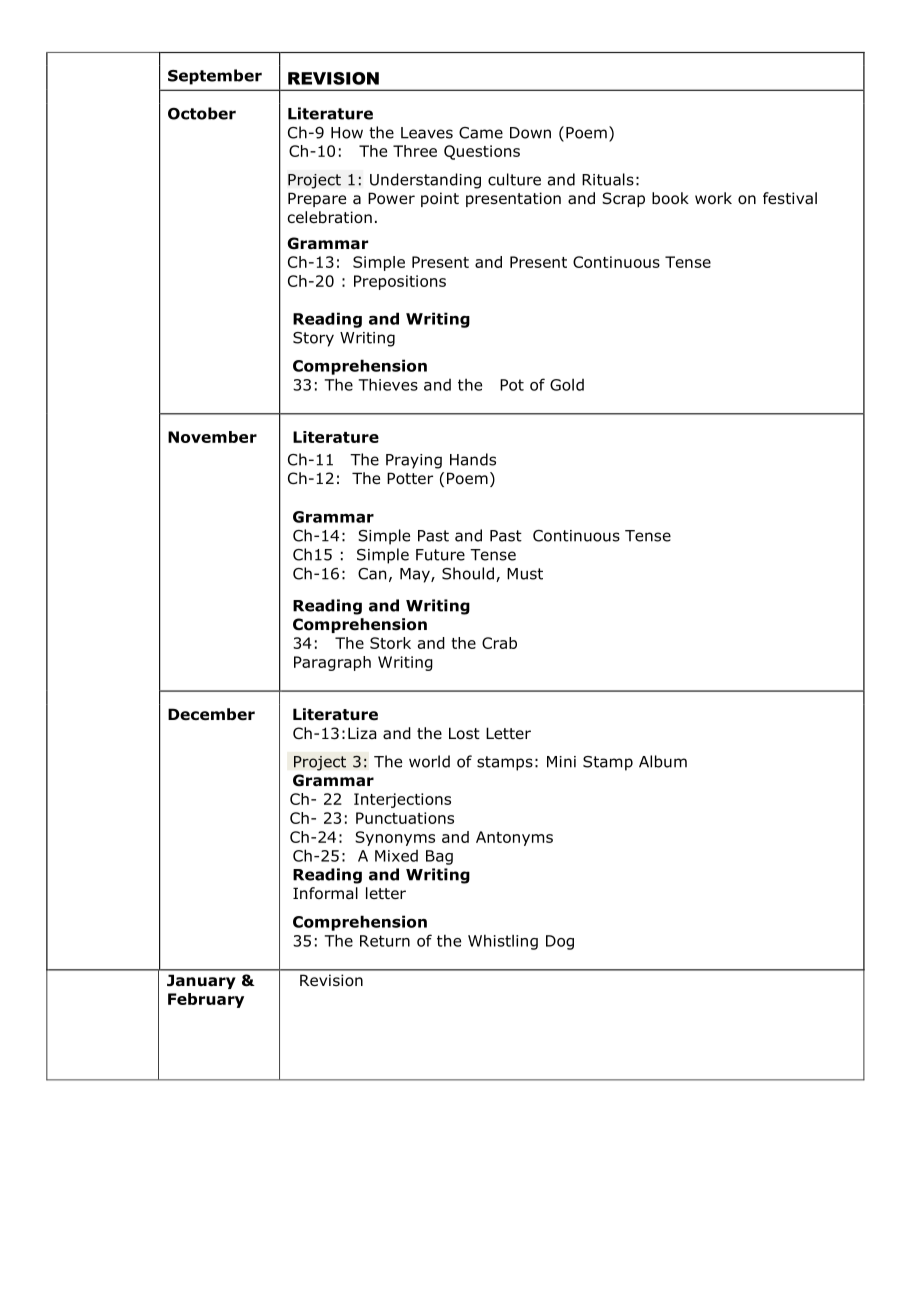  Describe the element at coordinates (211, 714) in the screenshot. I see `December` at that location.
